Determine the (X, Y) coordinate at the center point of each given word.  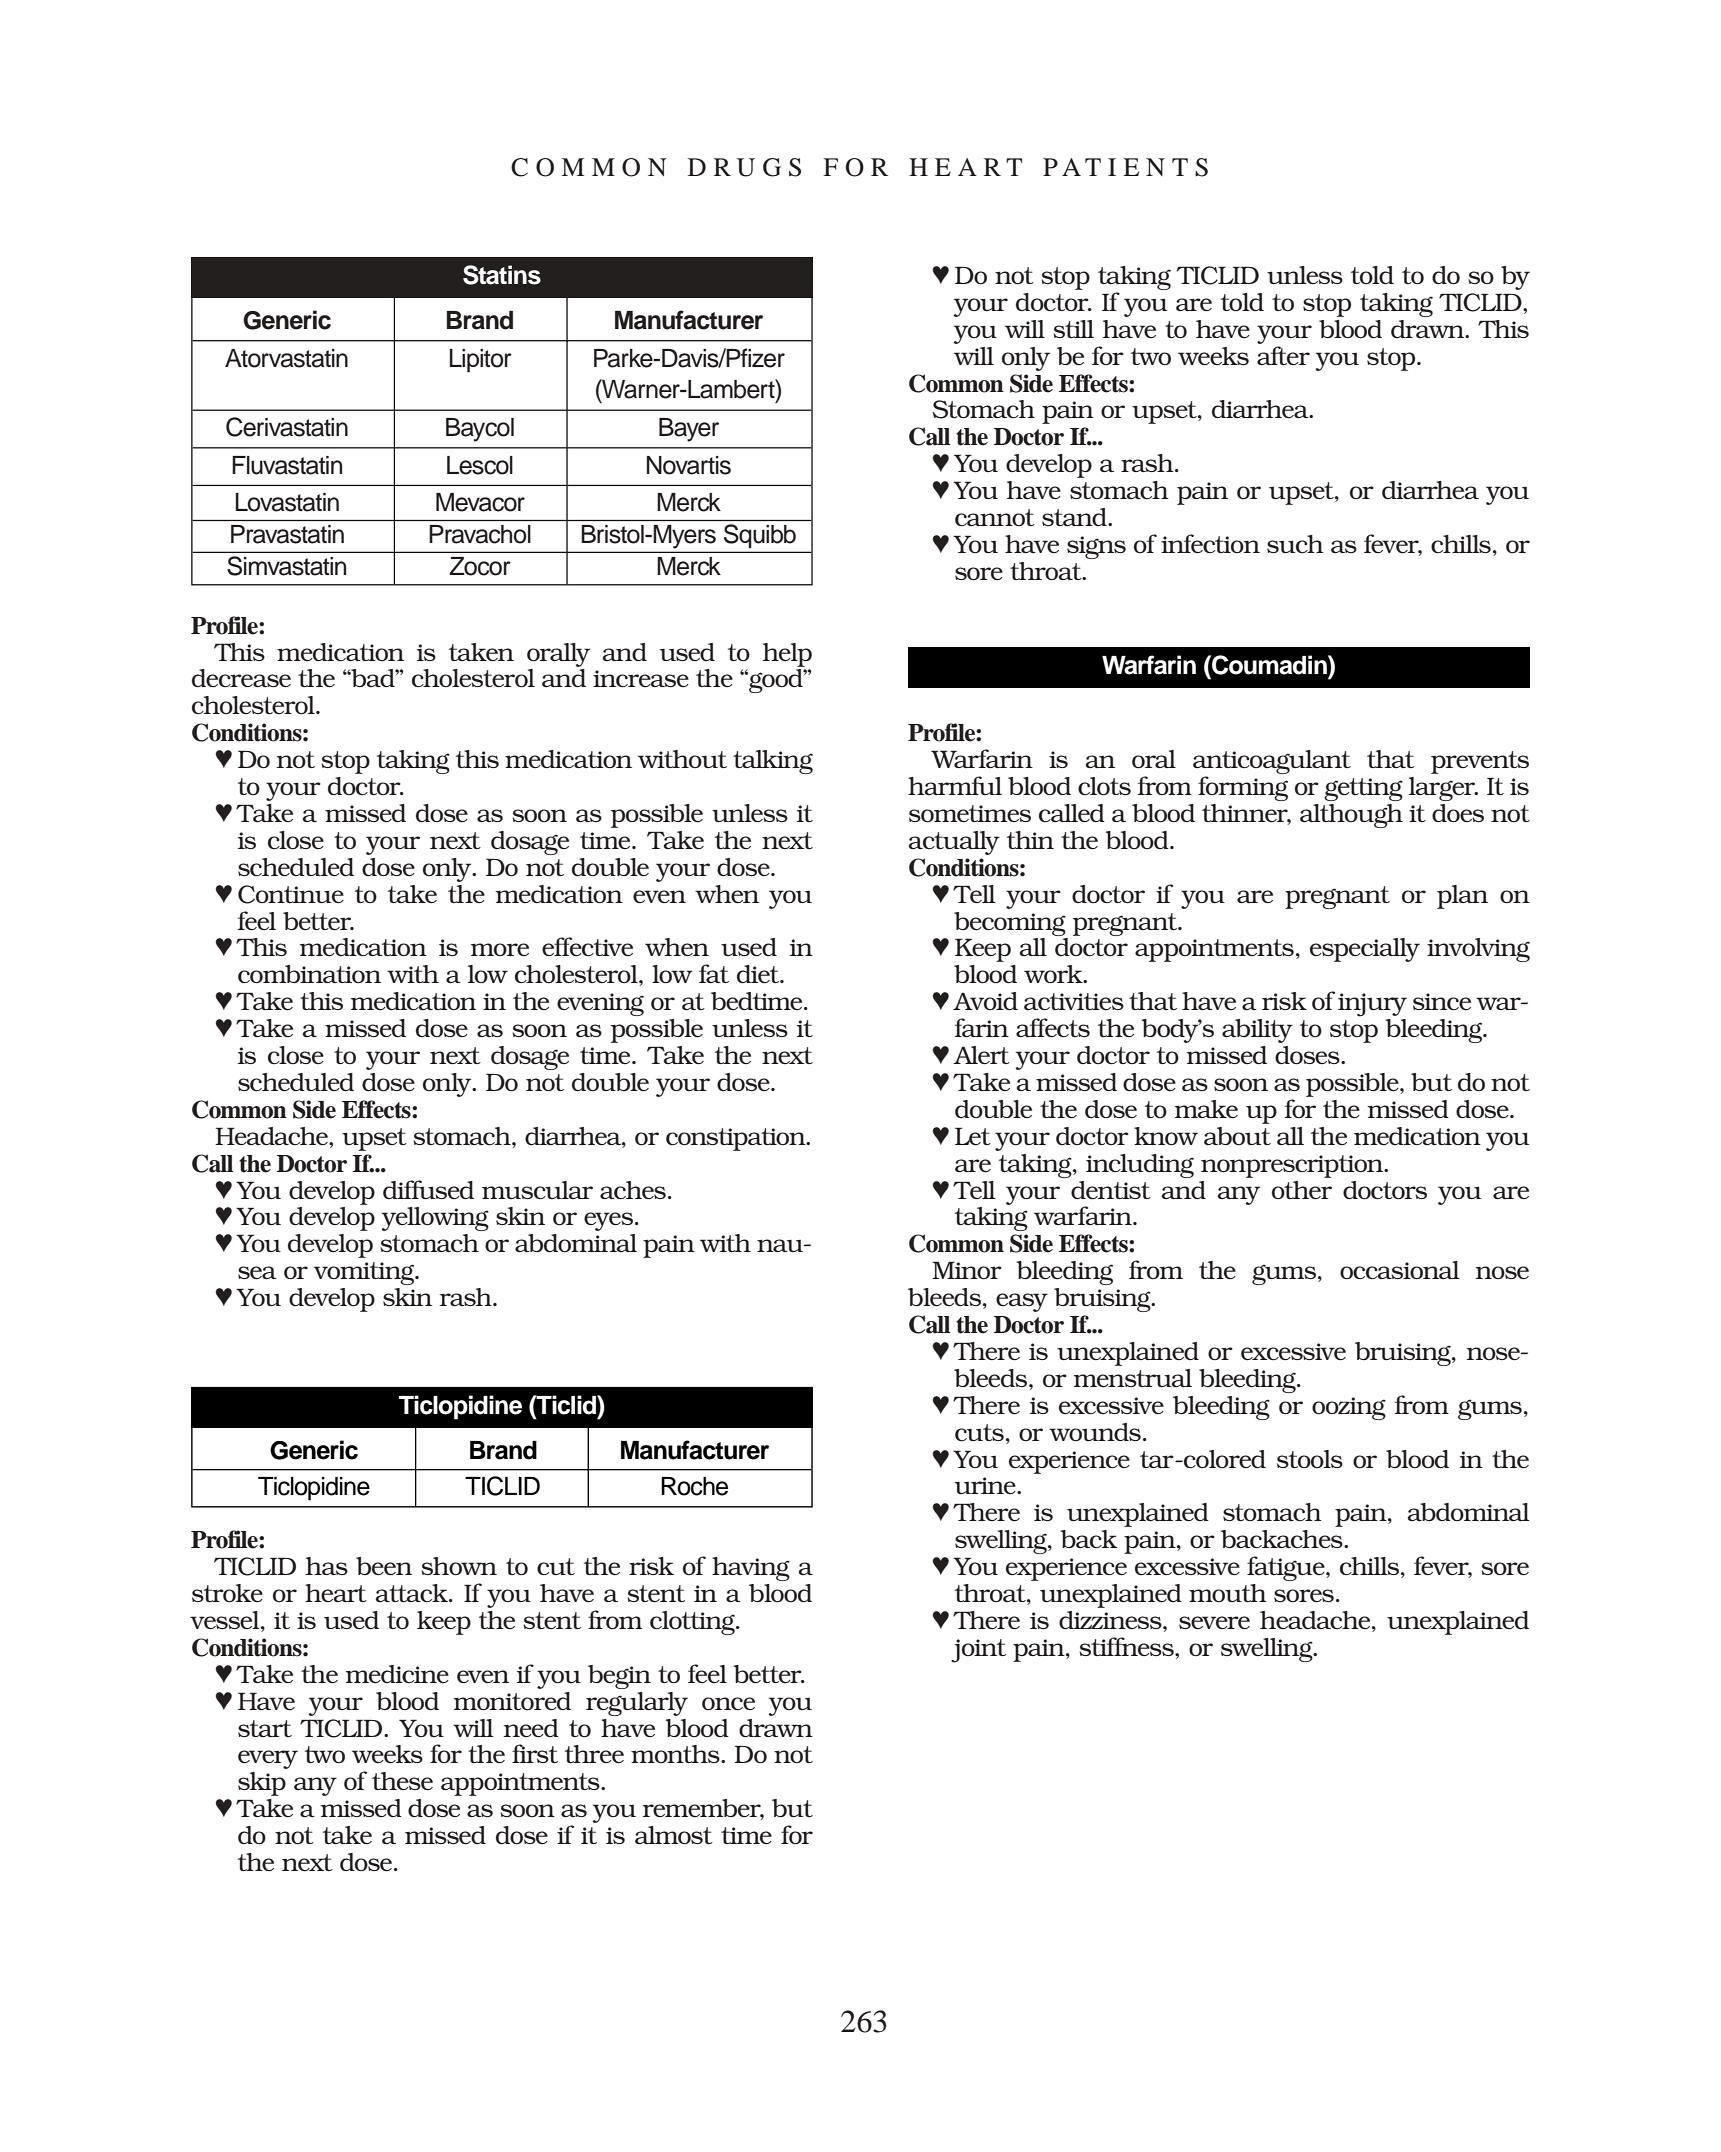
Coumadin (1269, 665)
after (1283, 355)
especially (1365, 950)
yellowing (435, 1219)
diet (759, 974)
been (384, 1566)
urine (986, 1485)
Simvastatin (286, 566)
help (787, 655)
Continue (291, 894)
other (1302, 1190)
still (1073, 329)
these (402, 1781)
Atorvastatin (286, 358)
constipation (737, 1139)
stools (1310, 1459)
